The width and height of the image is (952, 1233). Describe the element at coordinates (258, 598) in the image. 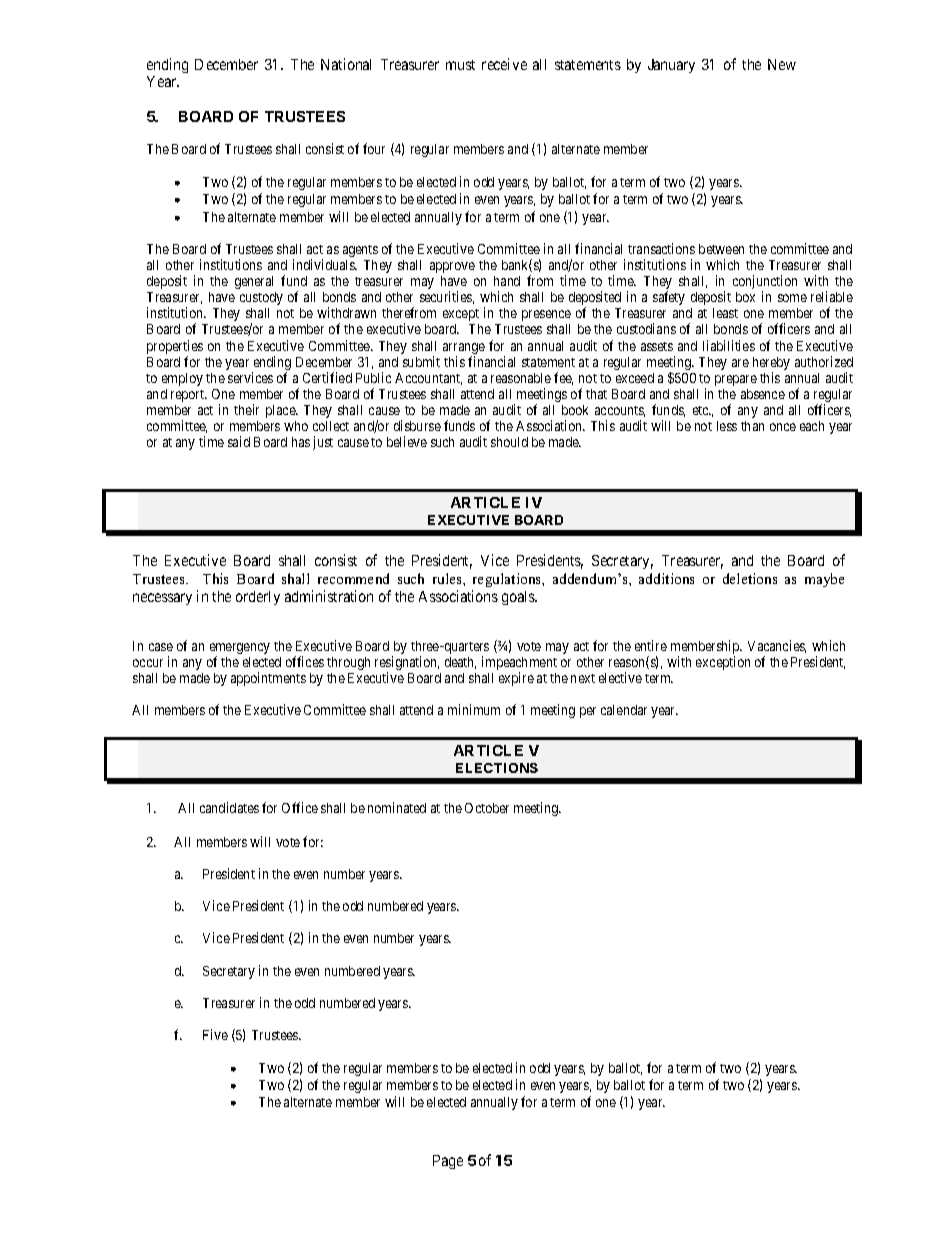

I see `orderly` at that location.
